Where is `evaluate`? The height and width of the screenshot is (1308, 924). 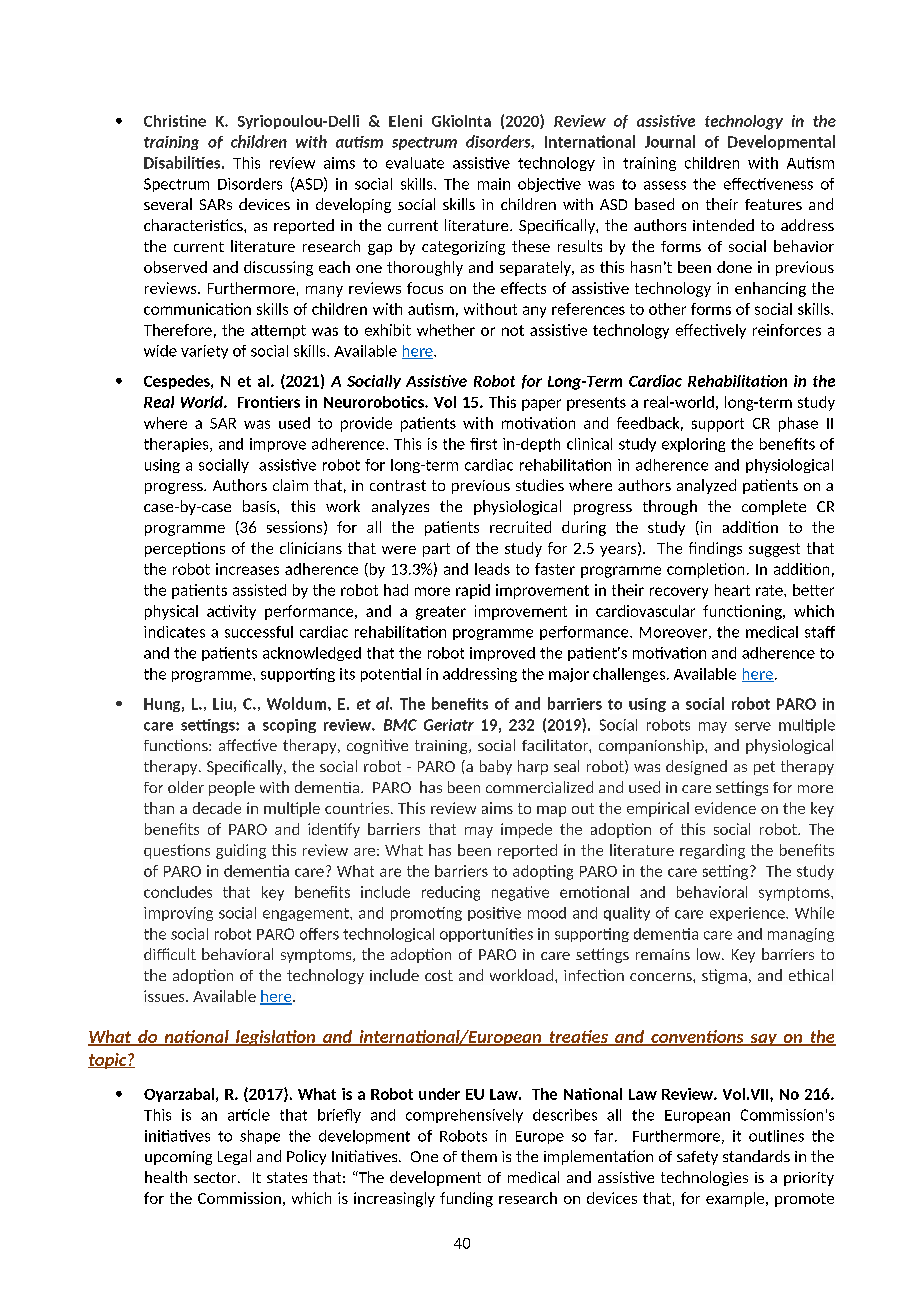 evaluate is located at coordinates (415, 163).
